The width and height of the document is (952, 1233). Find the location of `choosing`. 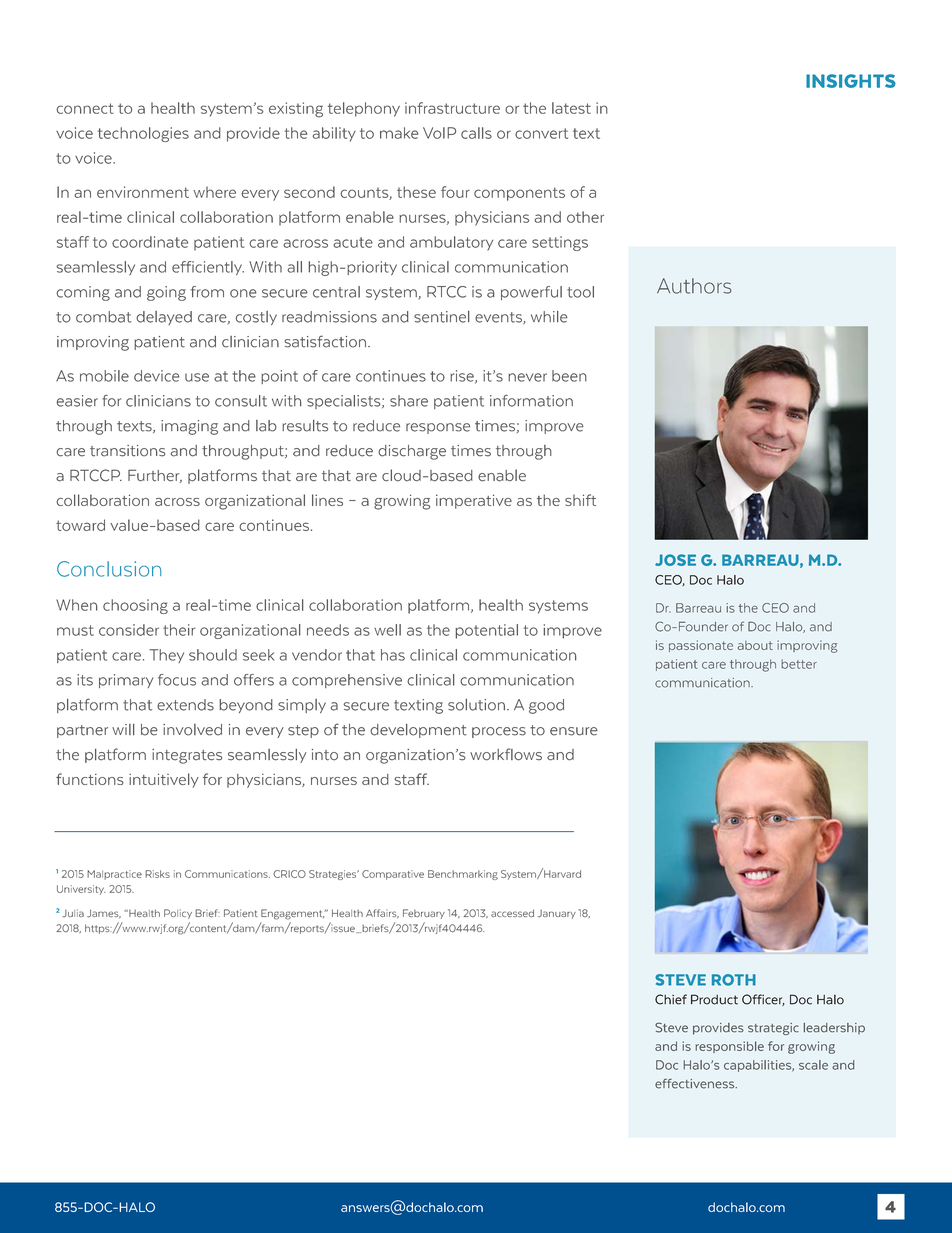

choosing is located at coordinates (135, 606).
